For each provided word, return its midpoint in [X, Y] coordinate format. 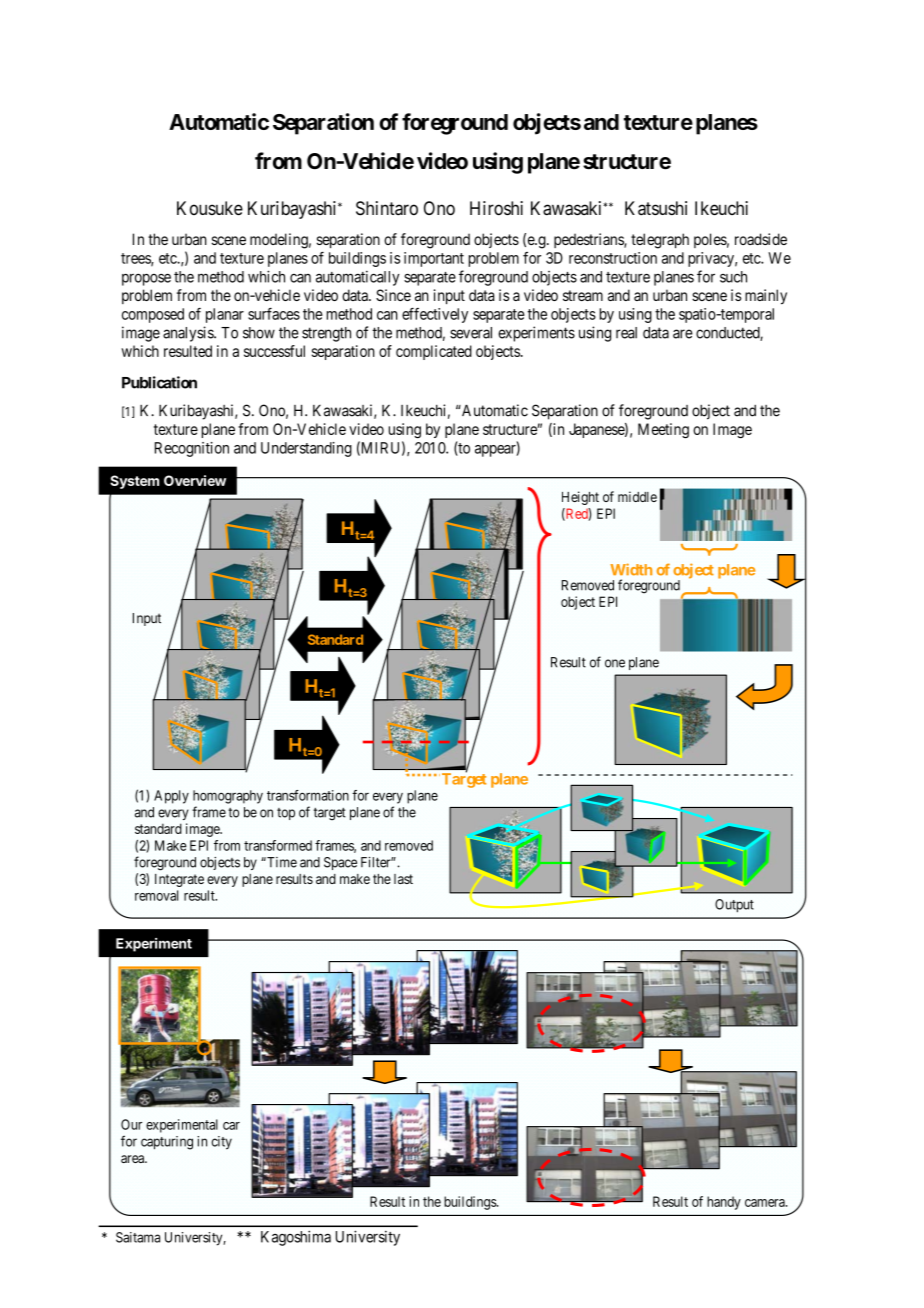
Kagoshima [296, 1238]
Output [734, 906]
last [403, 879]
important [434, 259]
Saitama [138, 1237]
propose [146, 279]
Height [580, 498]
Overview [195, 480]
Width [631, 569]
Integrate [179, 880]
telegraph [660, 241]
